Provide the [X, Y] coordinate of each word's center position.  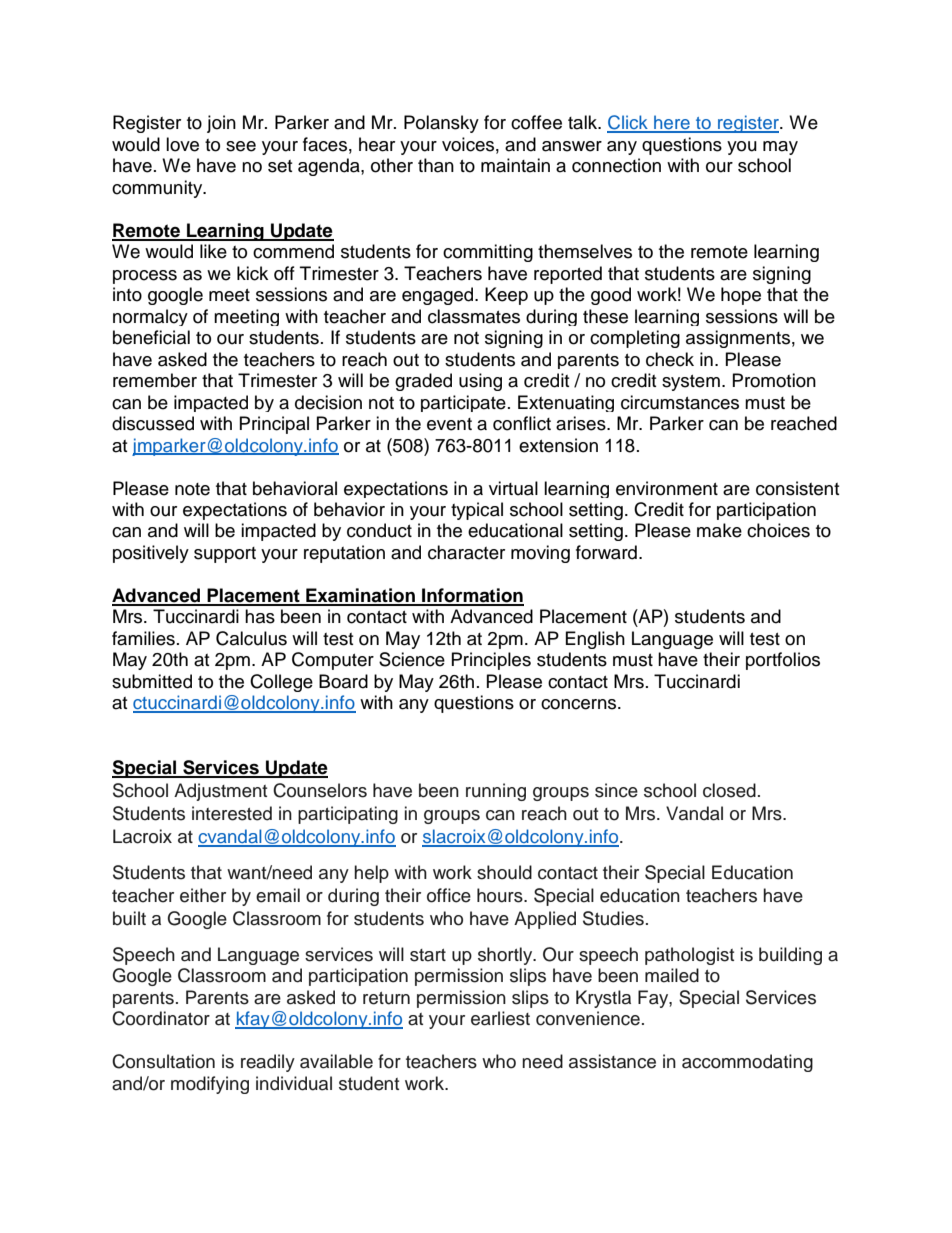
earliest [500, 1018]
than [436, 165]
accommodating [747, 1063]
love [182, 144]
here [672, 123]
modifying [210, 1085]
